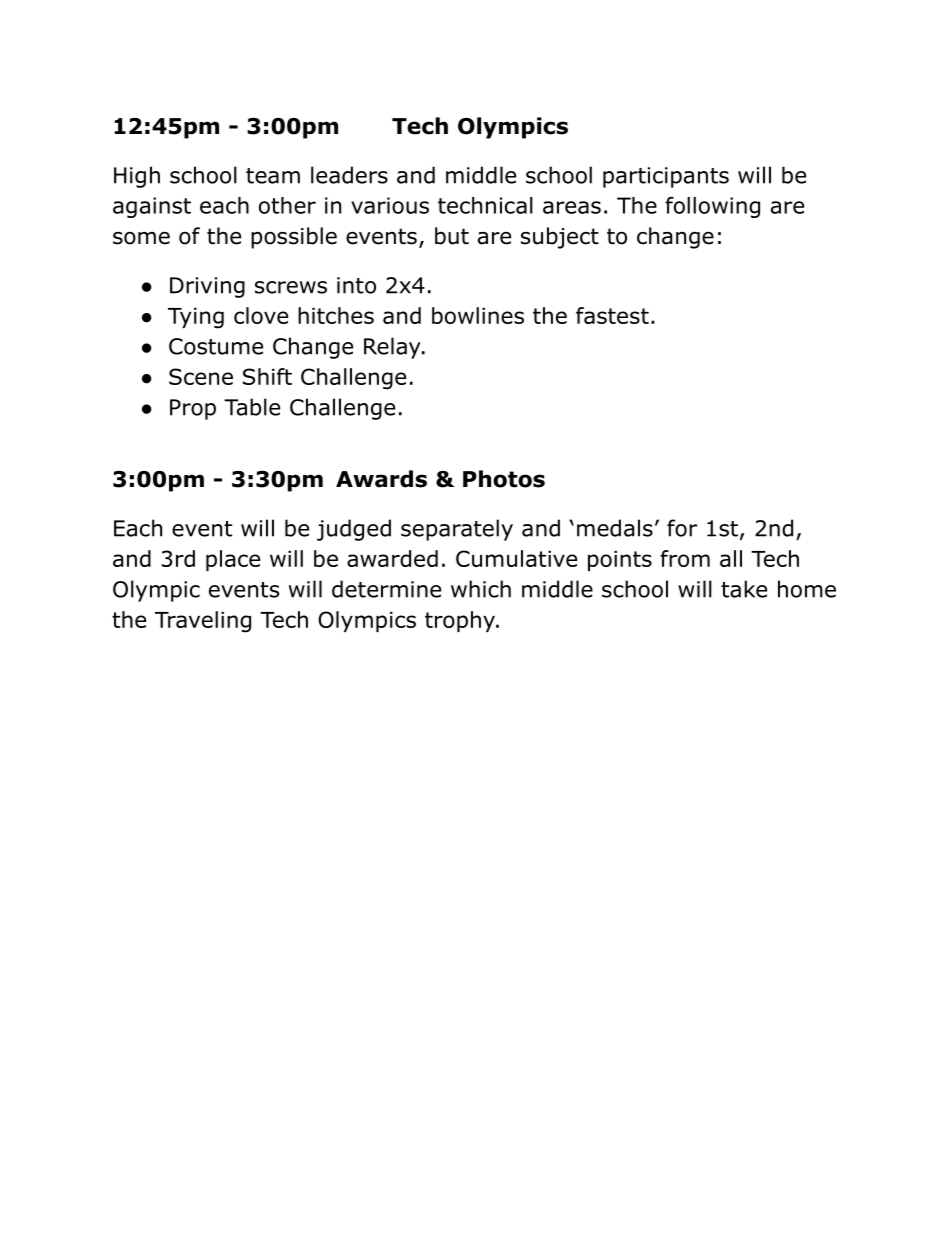 The height and width of the image is (1233, 952). What do you see at coordinates (481, 589) in the image?
I see `which` at bounding box center [481, 589].
